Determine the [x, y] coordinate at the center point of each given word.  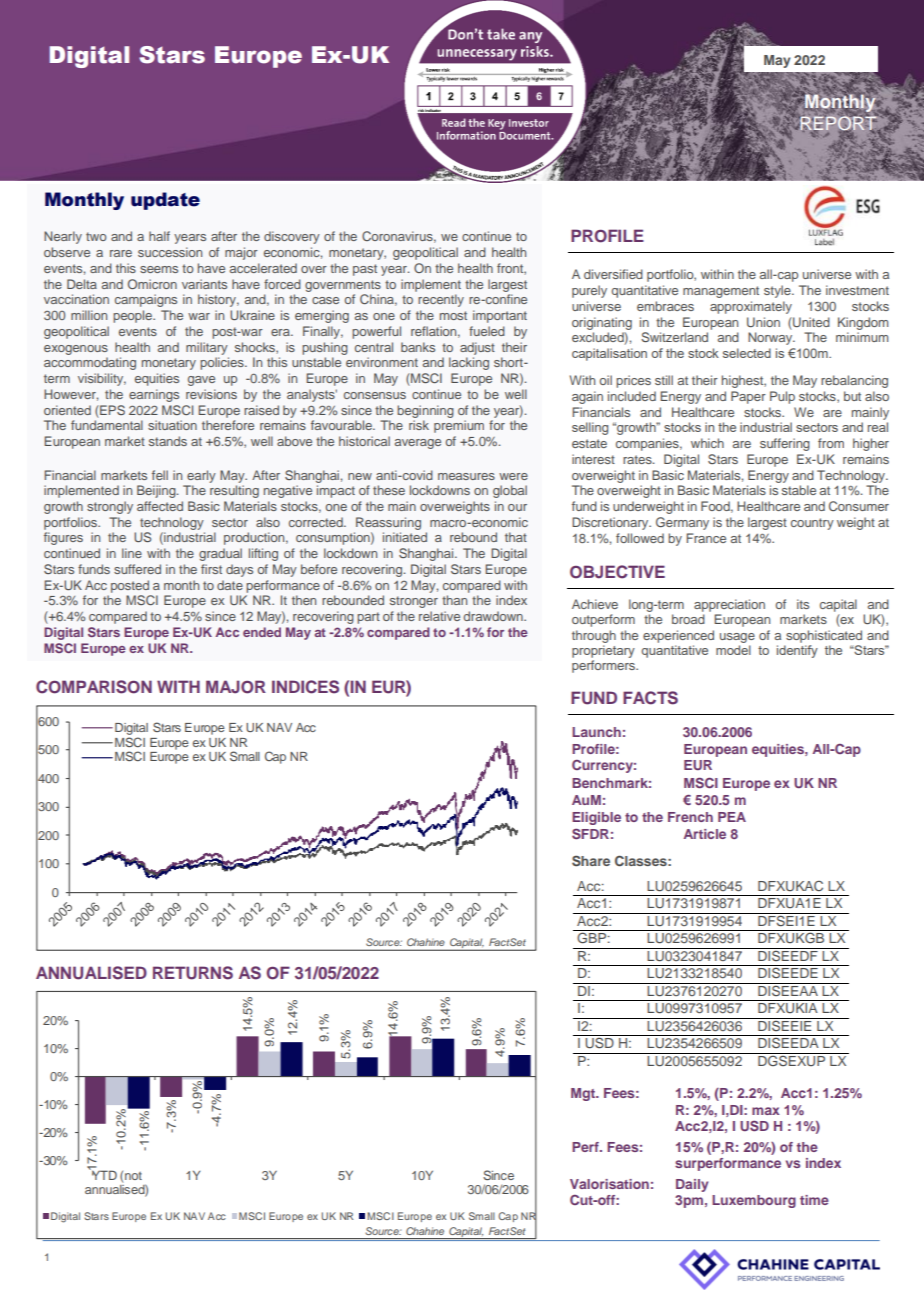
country [812, 524]
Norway [771, 338]
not [133, 1176]
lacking [469, 363]
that [516, 537]
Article [705, 834]
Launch [596, 732]
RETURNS [193, 973]
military [207, 348]
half [159, 236]
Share [591, 861]
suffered [137, 569]
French [690, 817]
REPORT [839, 123]
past [365, 270]
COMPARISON [94, 687]
